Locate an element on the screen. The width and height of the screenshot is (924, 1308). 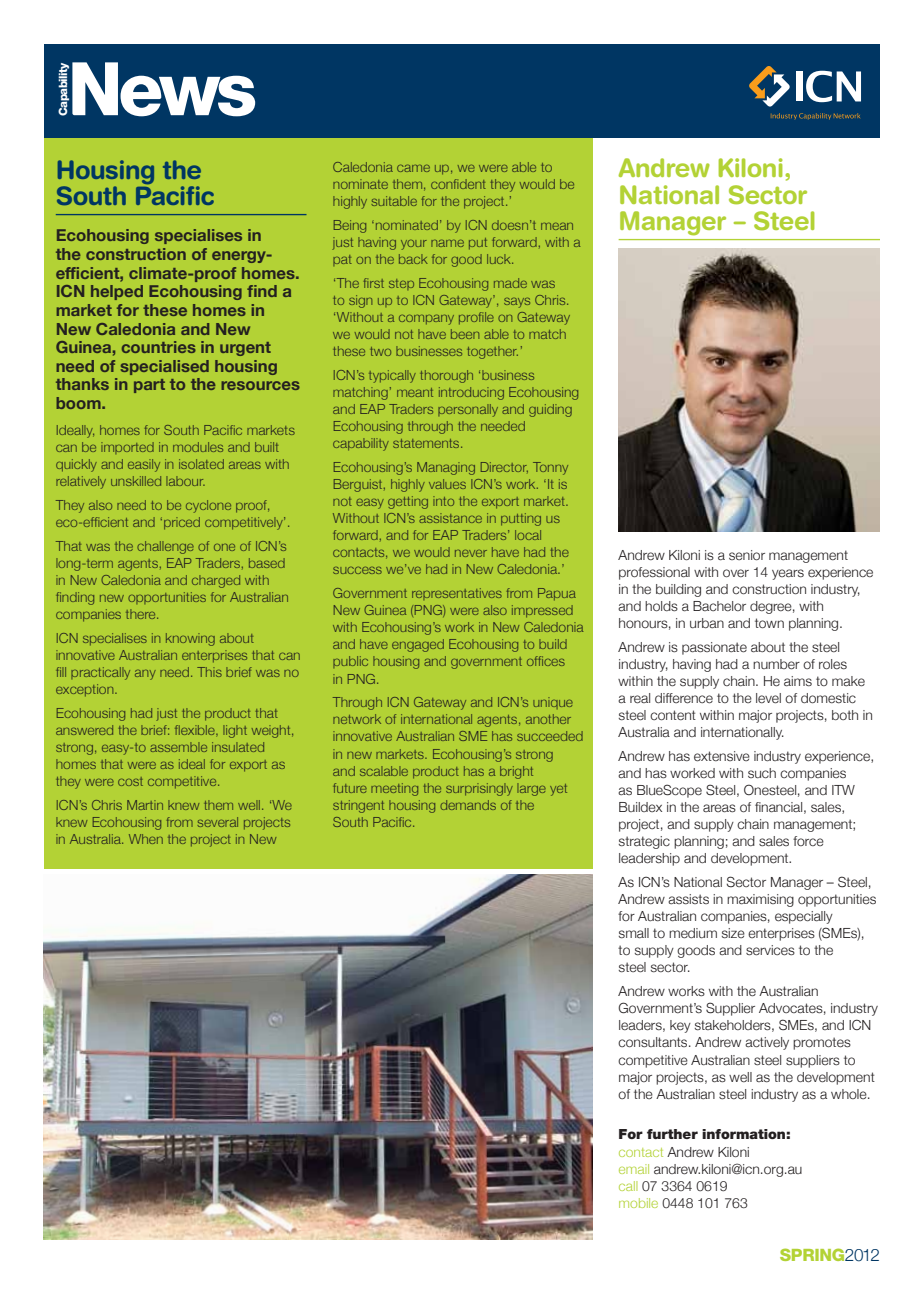
small is located at coordinates (634, 933).
